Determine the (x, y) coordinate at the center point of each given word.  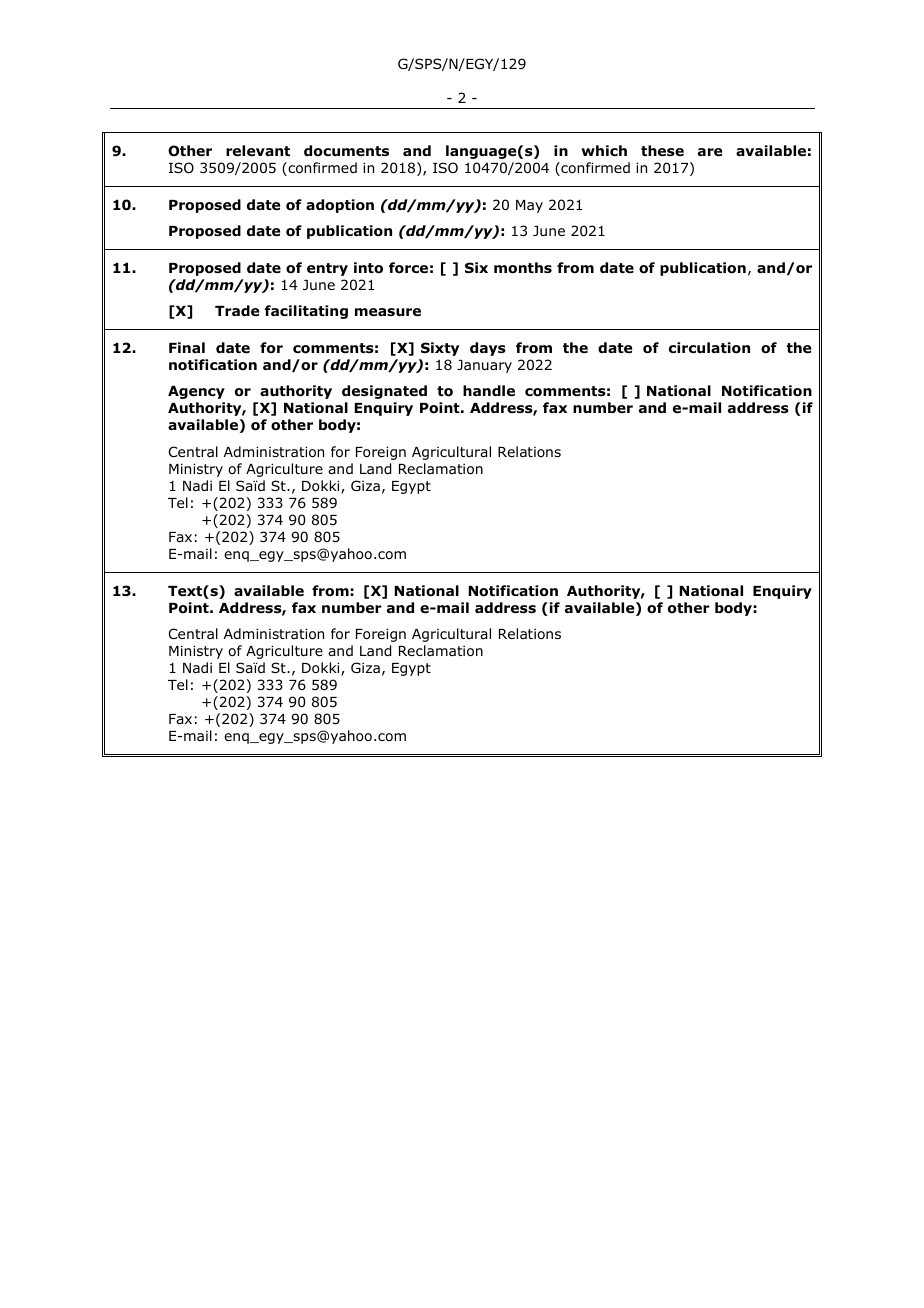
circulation (709, 348)
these (662, 150)
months (523, 268)
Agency (196, 392)
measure (388, 312)
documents (346, 151)
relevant (258, 150)
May (529, 206)
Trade (237, 310)
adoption (340, 206)
